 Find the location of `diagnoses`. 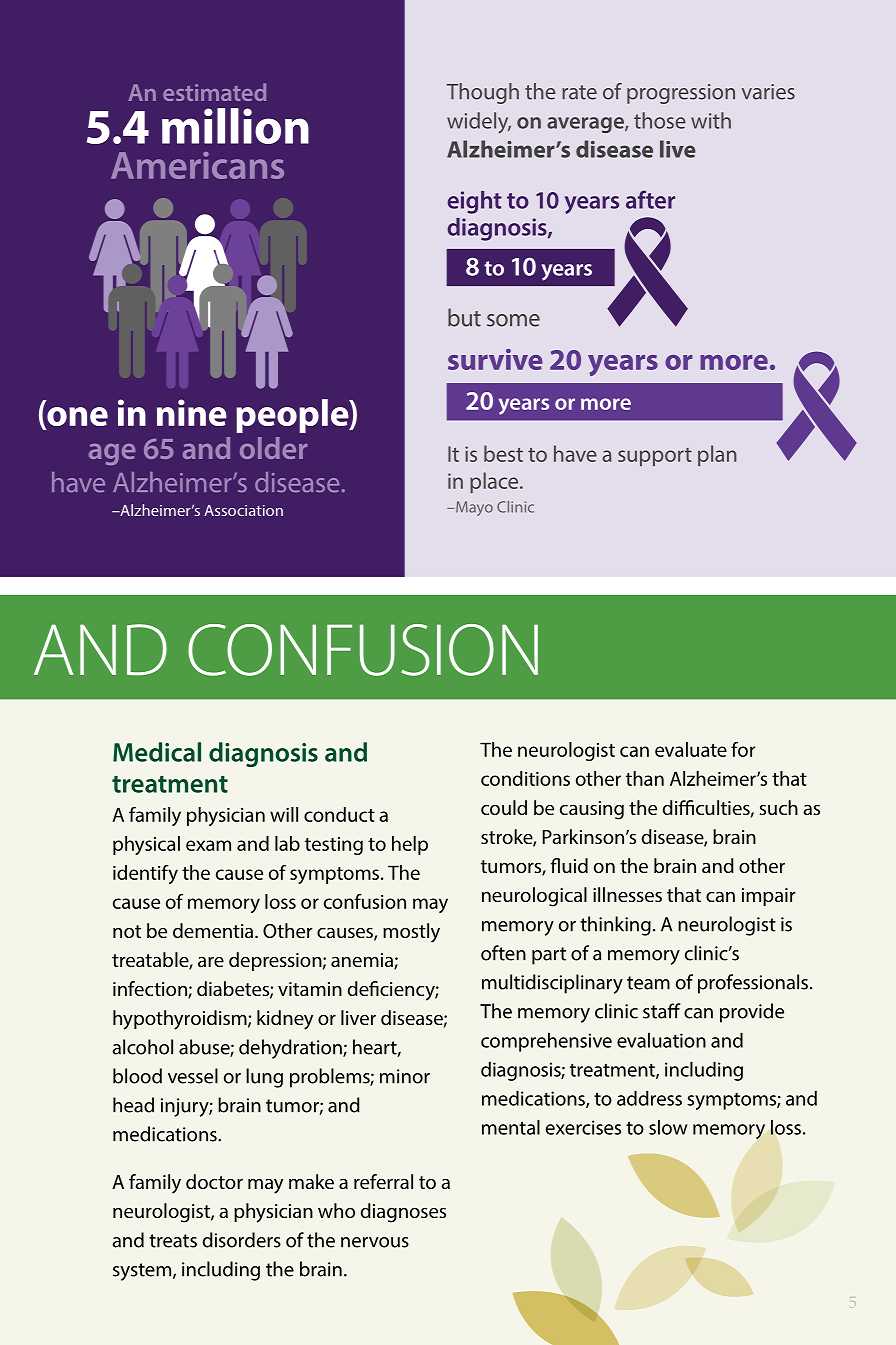

diagnoses is located at coordinates (403, 1213).
